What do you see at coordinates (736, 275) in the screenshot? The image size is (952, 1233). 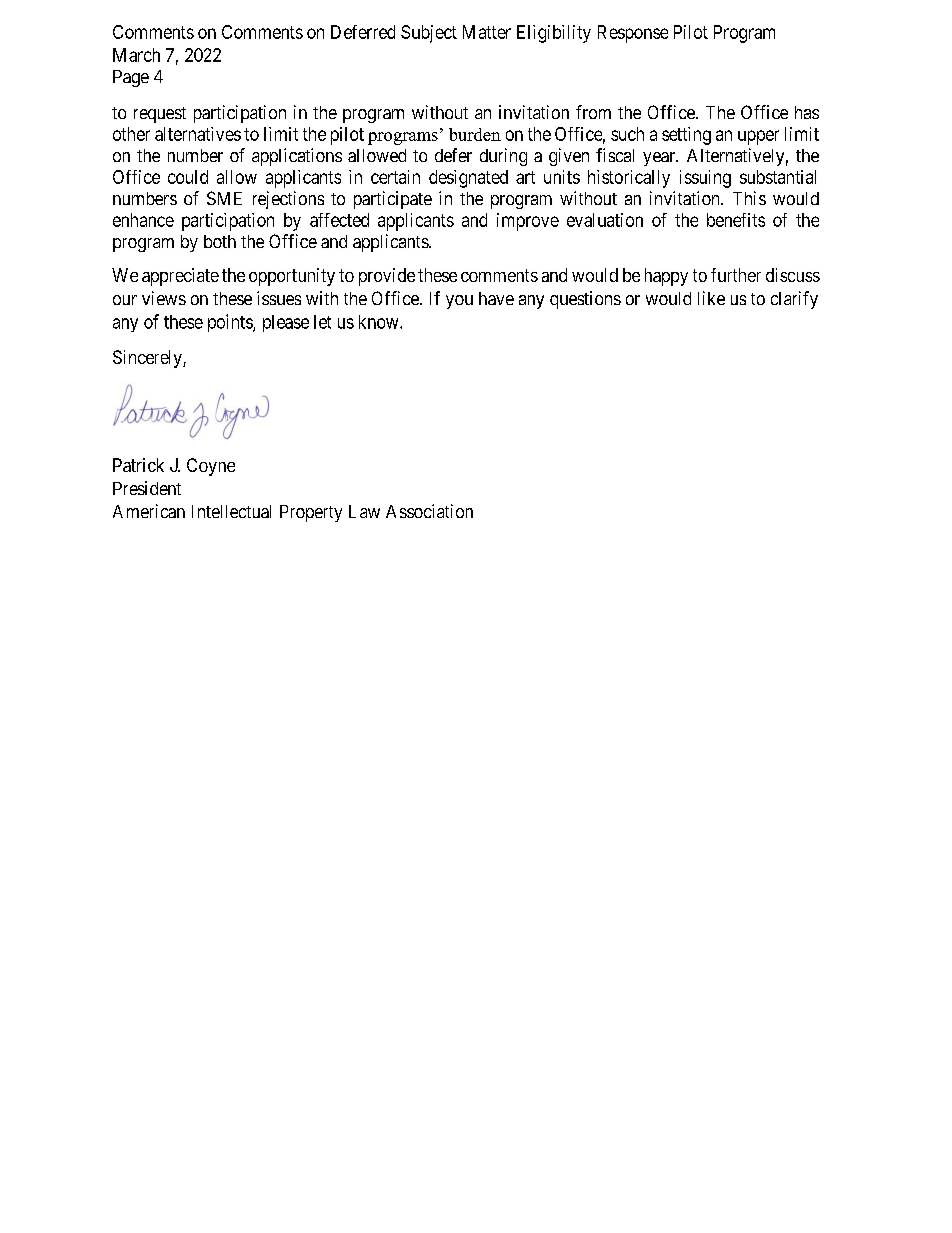 I see `further` at bounding box center [736, 275].
